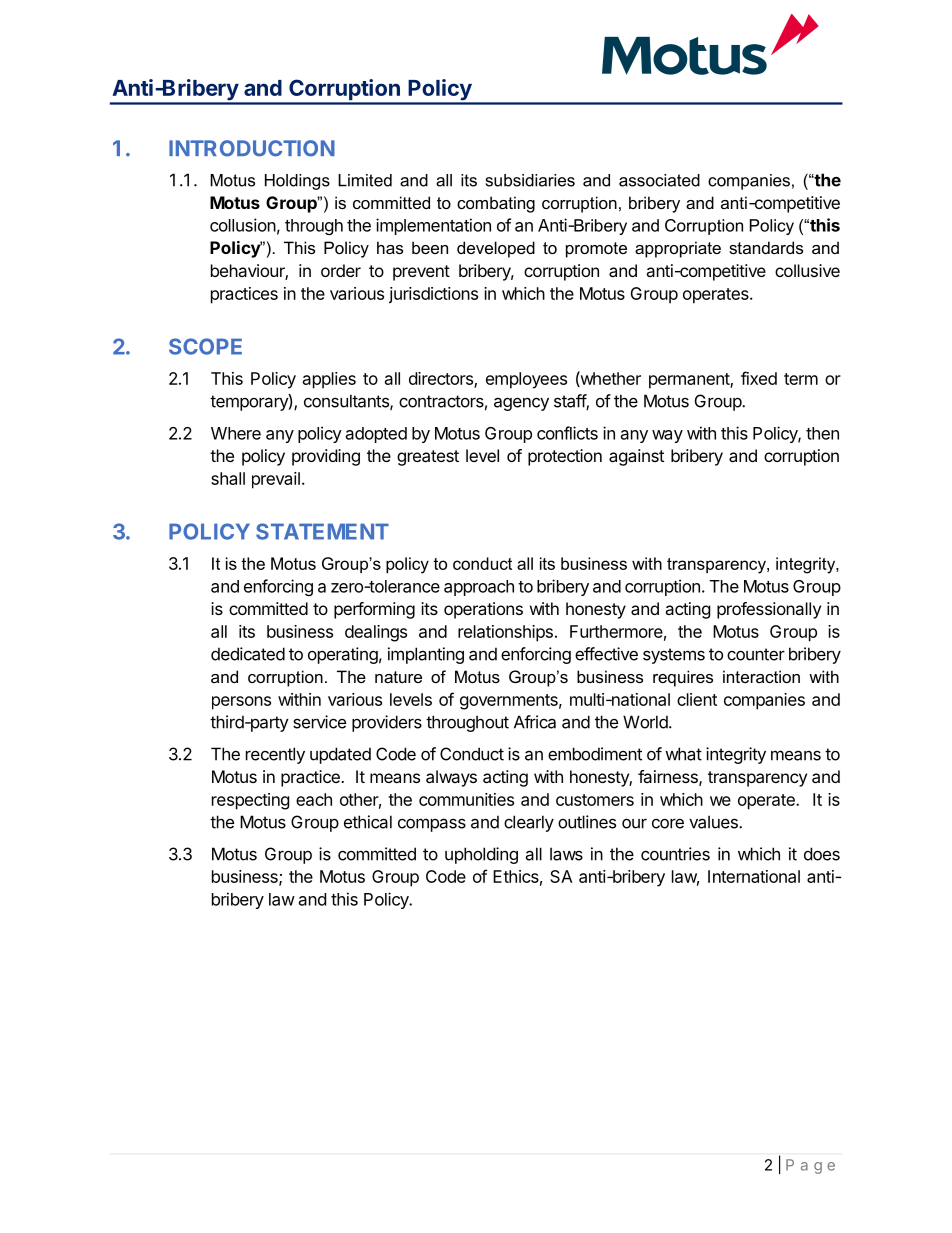  What do you see at coordinates (297, 182) in the screenshot?
I see `Holdings` at bounding box center [297, 182].
